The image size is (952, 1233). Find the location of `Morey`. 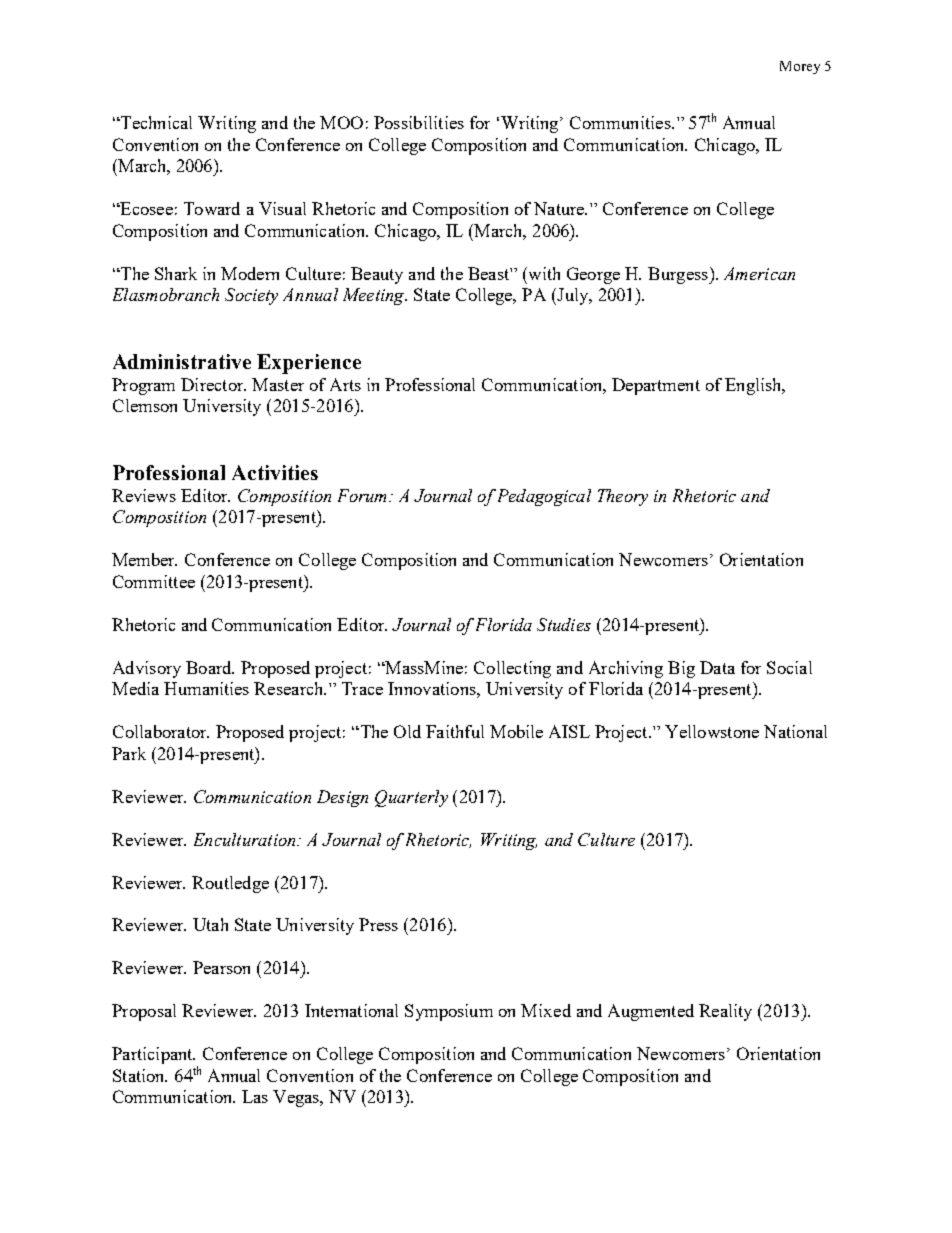

Morey is located at coordinates (800, 67).
